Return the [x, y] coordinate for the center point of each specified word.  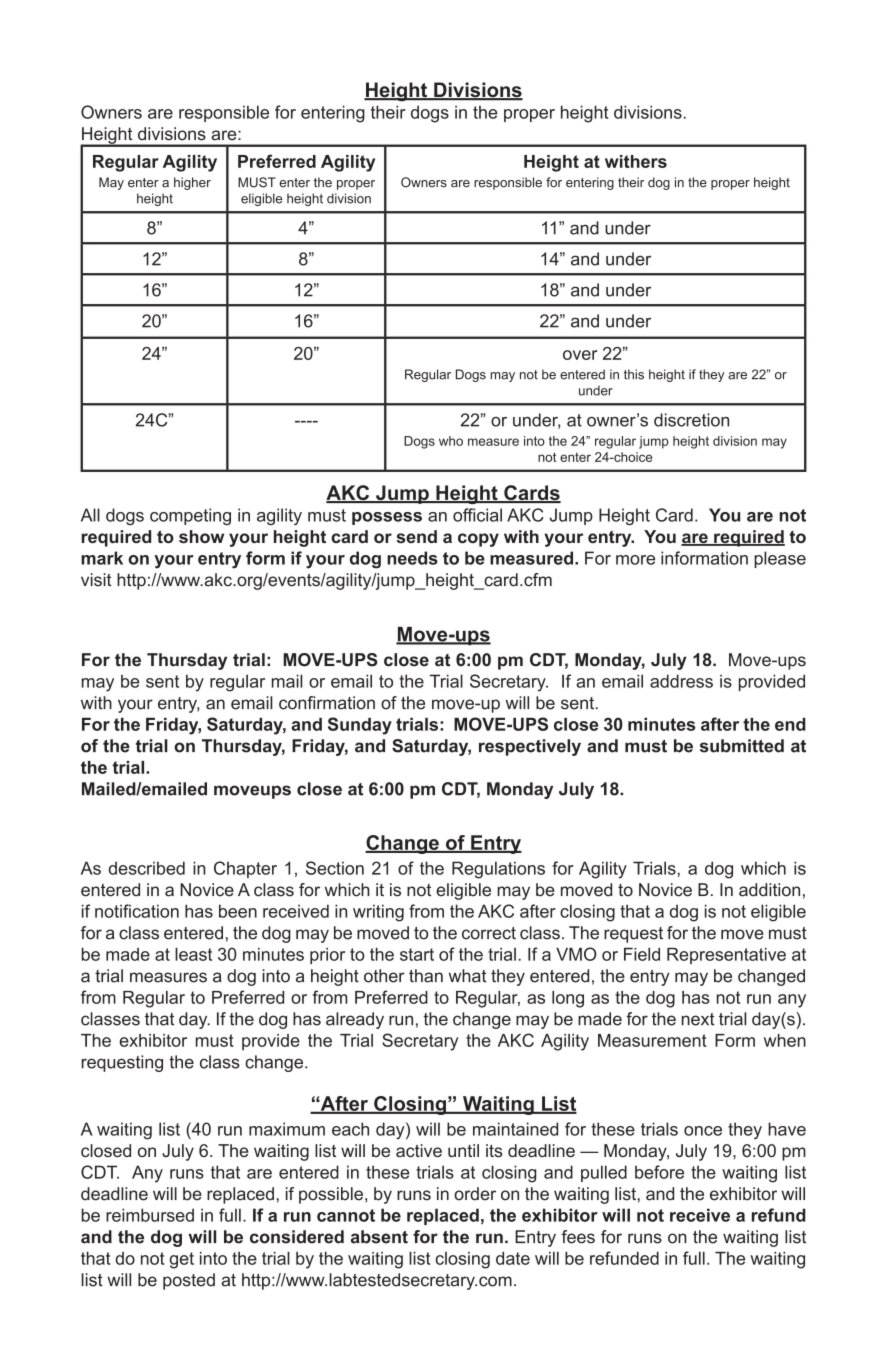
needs [412, 558]
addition [769, 890]
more [635, 560]
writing [378, 913]
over [580, 355]
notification [137, 911]
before [659, 1172]
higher [192, 183]
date [513, 1258]
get [182, 1260]
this [634, 374]
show [201, 536]
